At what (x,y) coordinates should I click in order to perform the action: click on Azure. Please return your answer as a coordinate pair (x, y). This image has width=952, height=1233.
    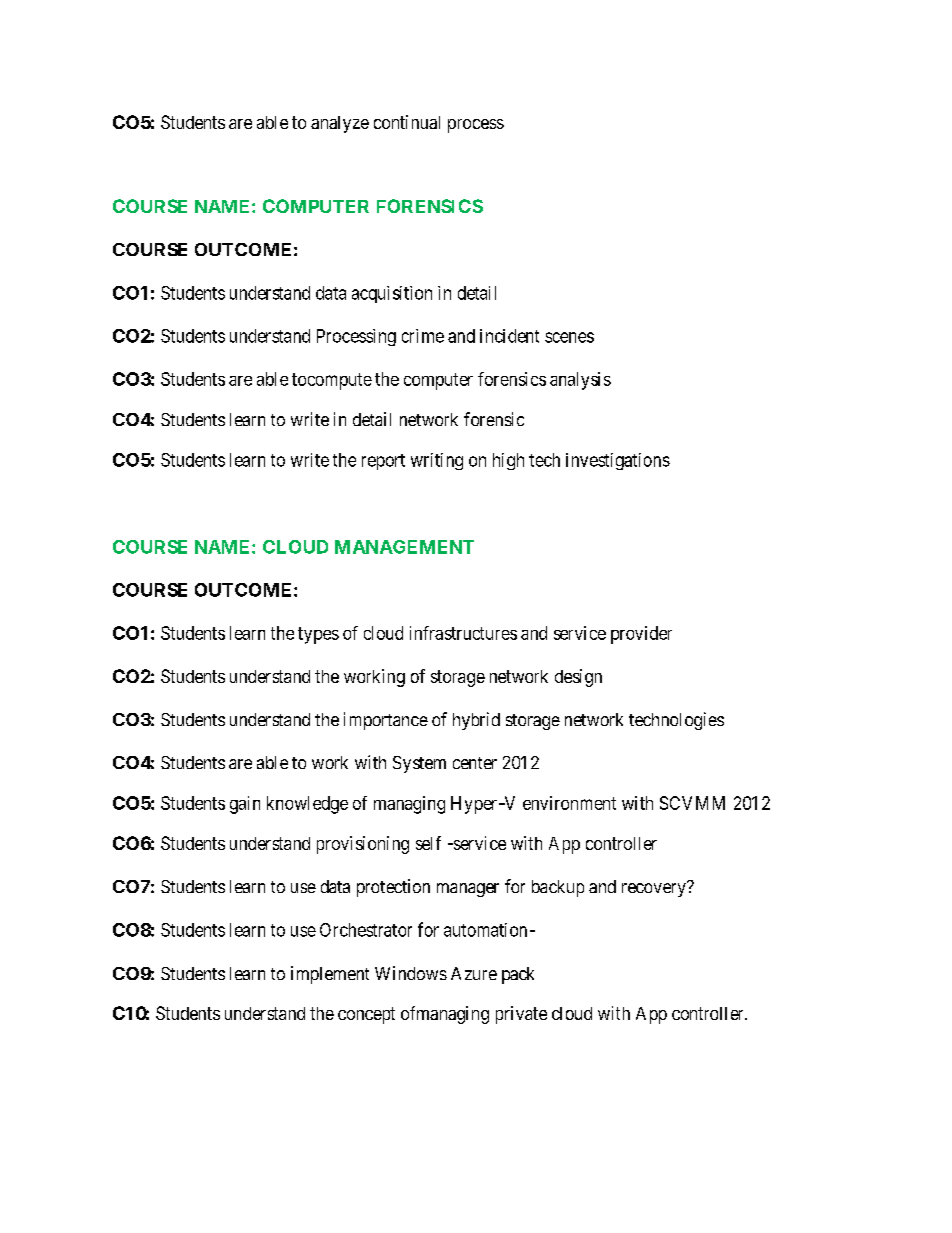
    Looking at the image, I should click on (474, 973).
